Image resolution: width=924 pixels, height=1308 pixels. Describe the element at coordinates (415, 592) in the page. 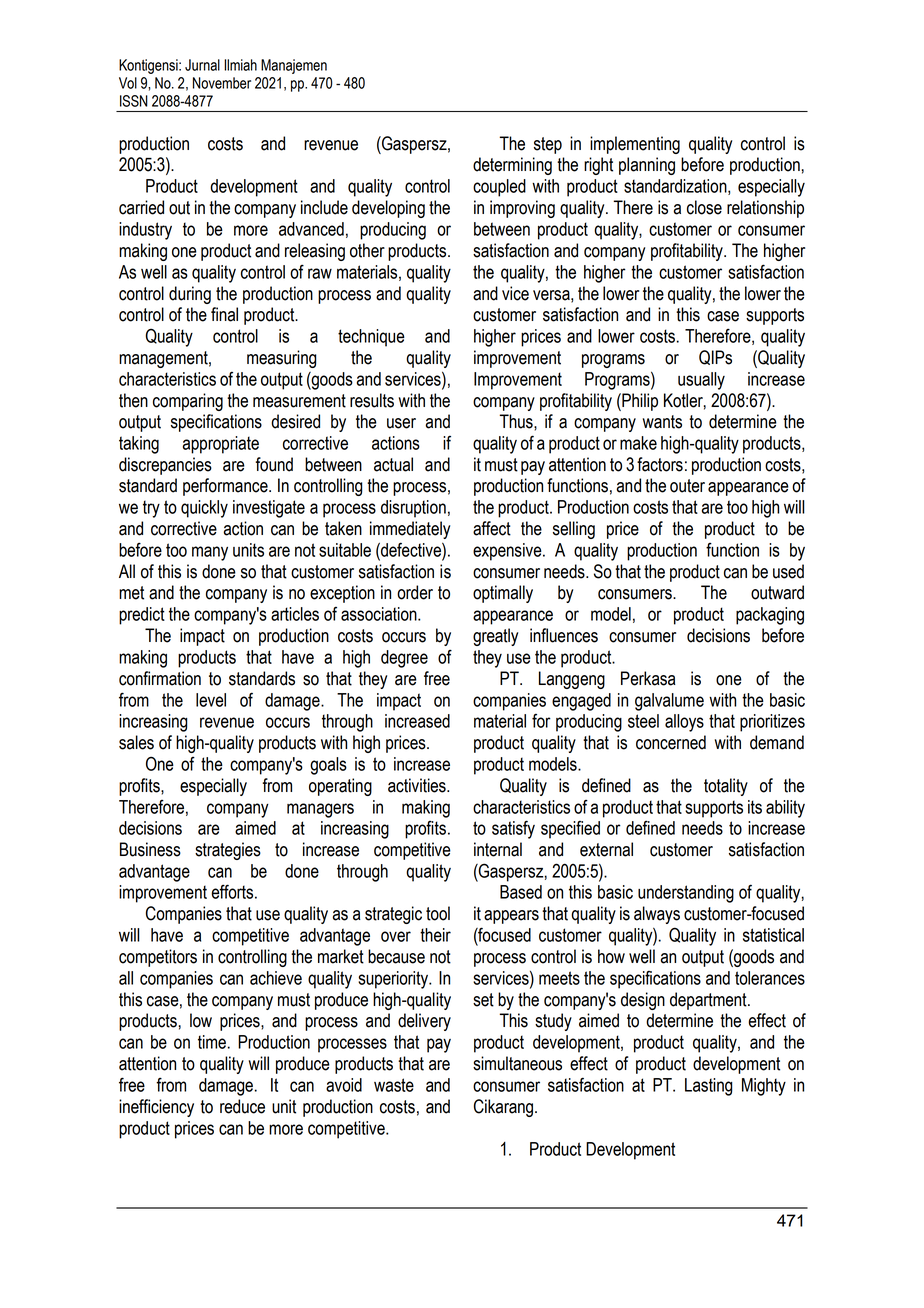

I see `order` at that location.
